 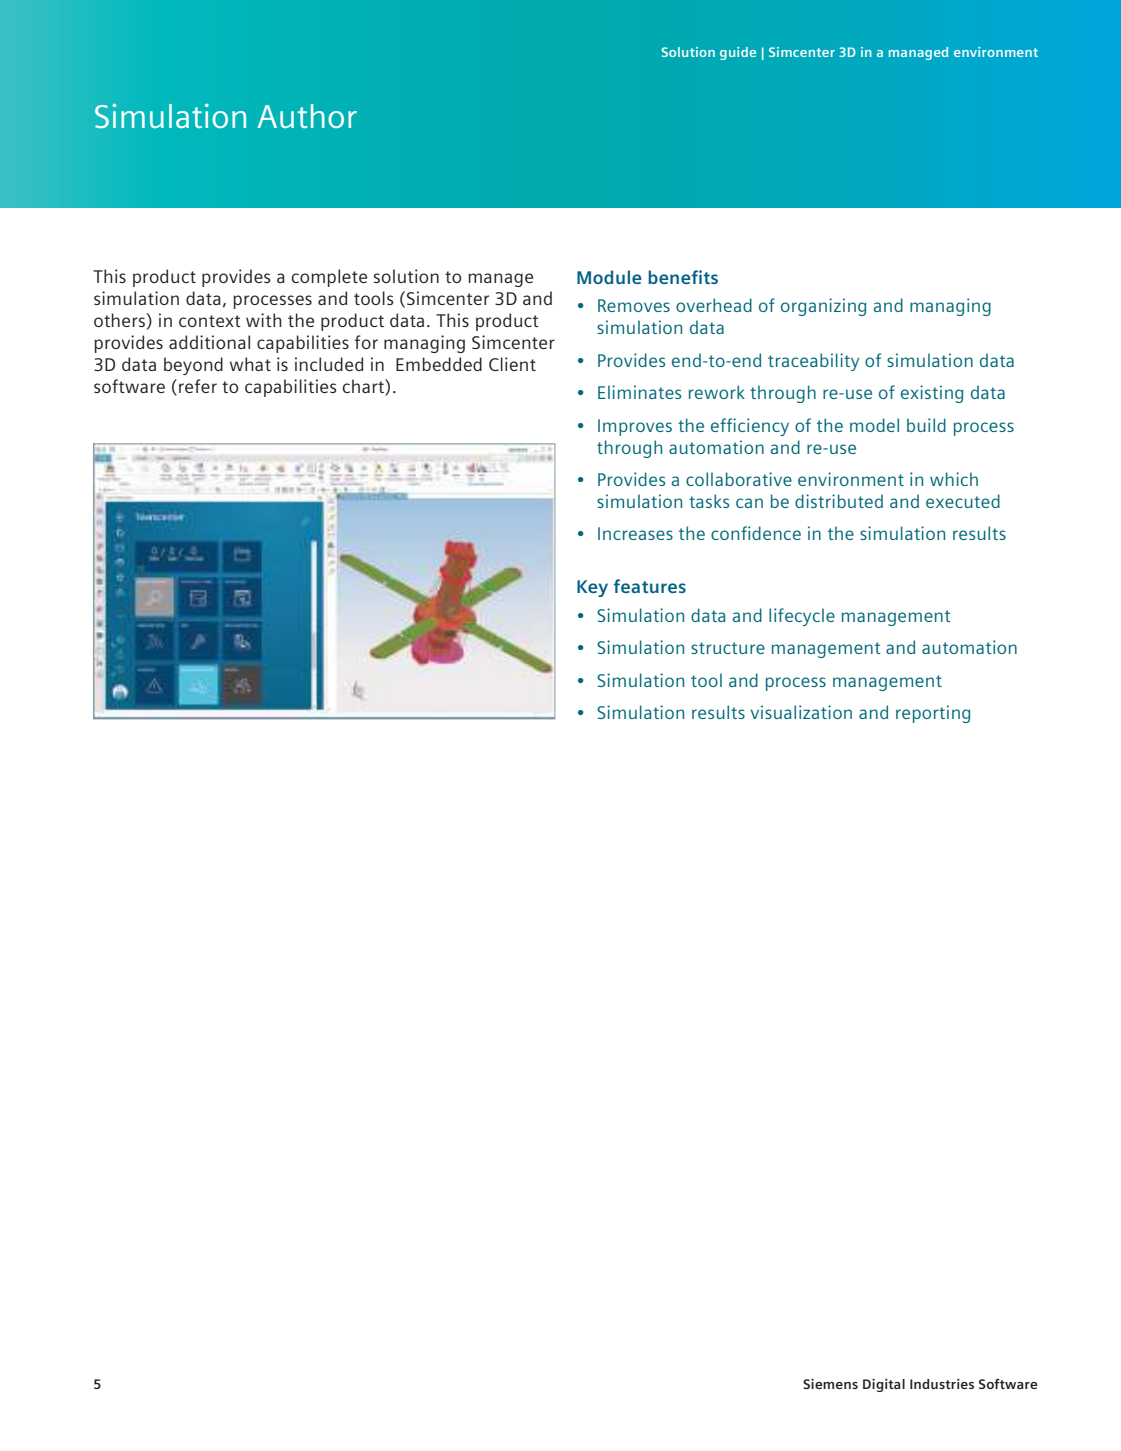 I want to click on reporting, so click(x=933, y=714).
